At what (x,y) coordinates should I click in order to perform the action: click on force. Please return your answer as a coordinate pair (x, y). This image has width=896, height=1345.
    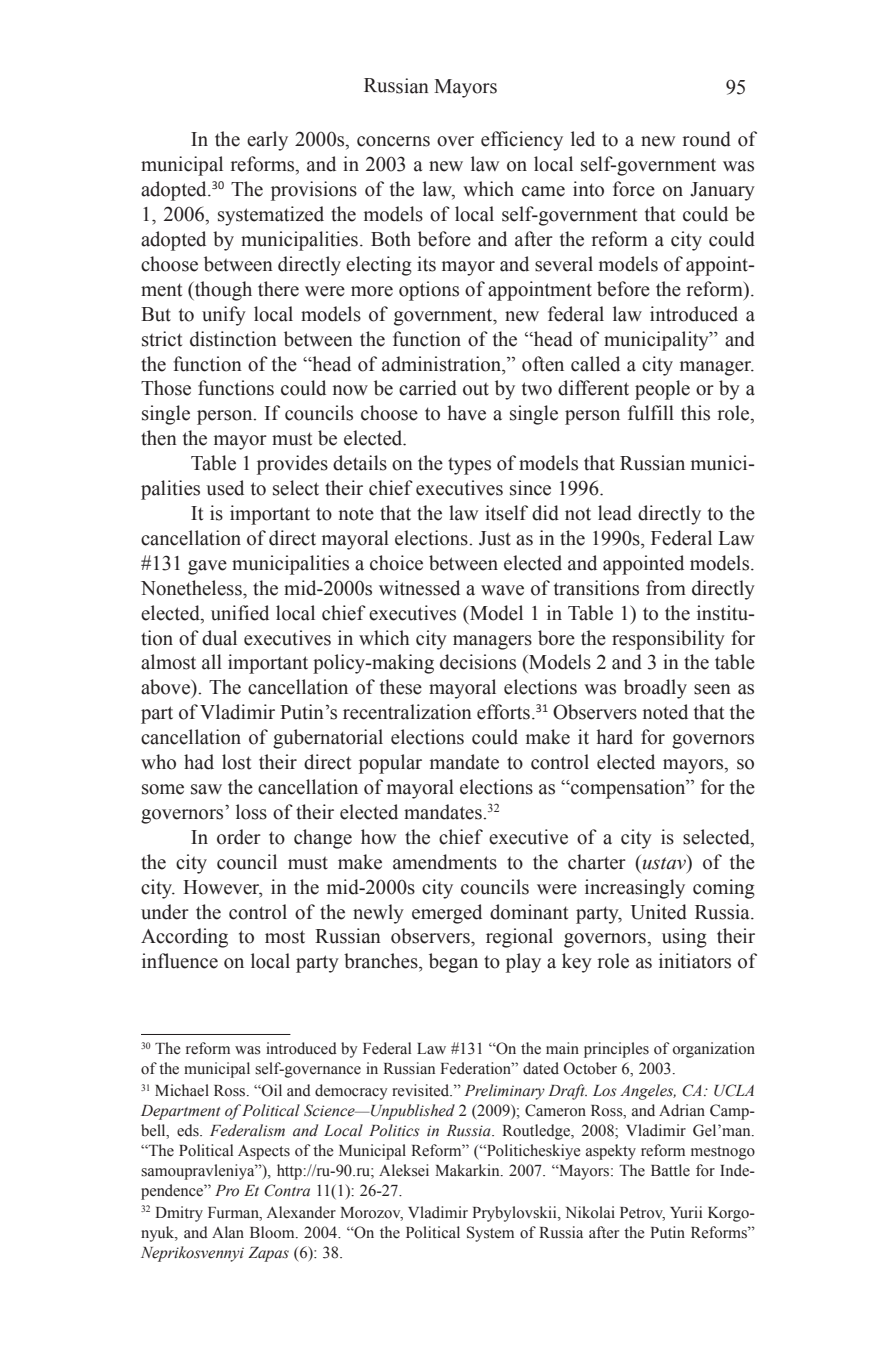
    Looking at the image, I should click on (634, 189).
